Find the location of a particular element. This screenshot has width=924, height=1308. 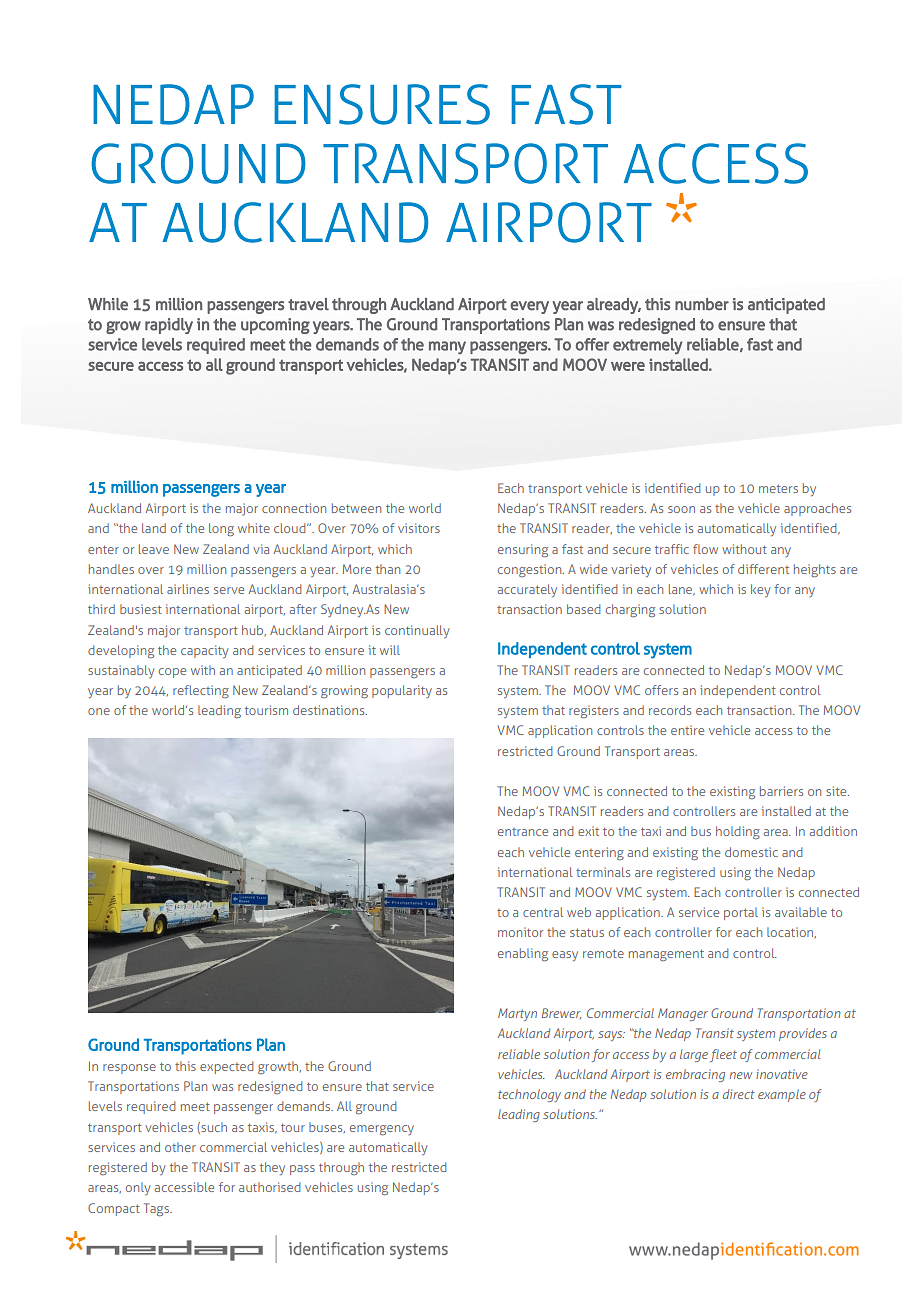

records is located at coordinates (670, 710).
